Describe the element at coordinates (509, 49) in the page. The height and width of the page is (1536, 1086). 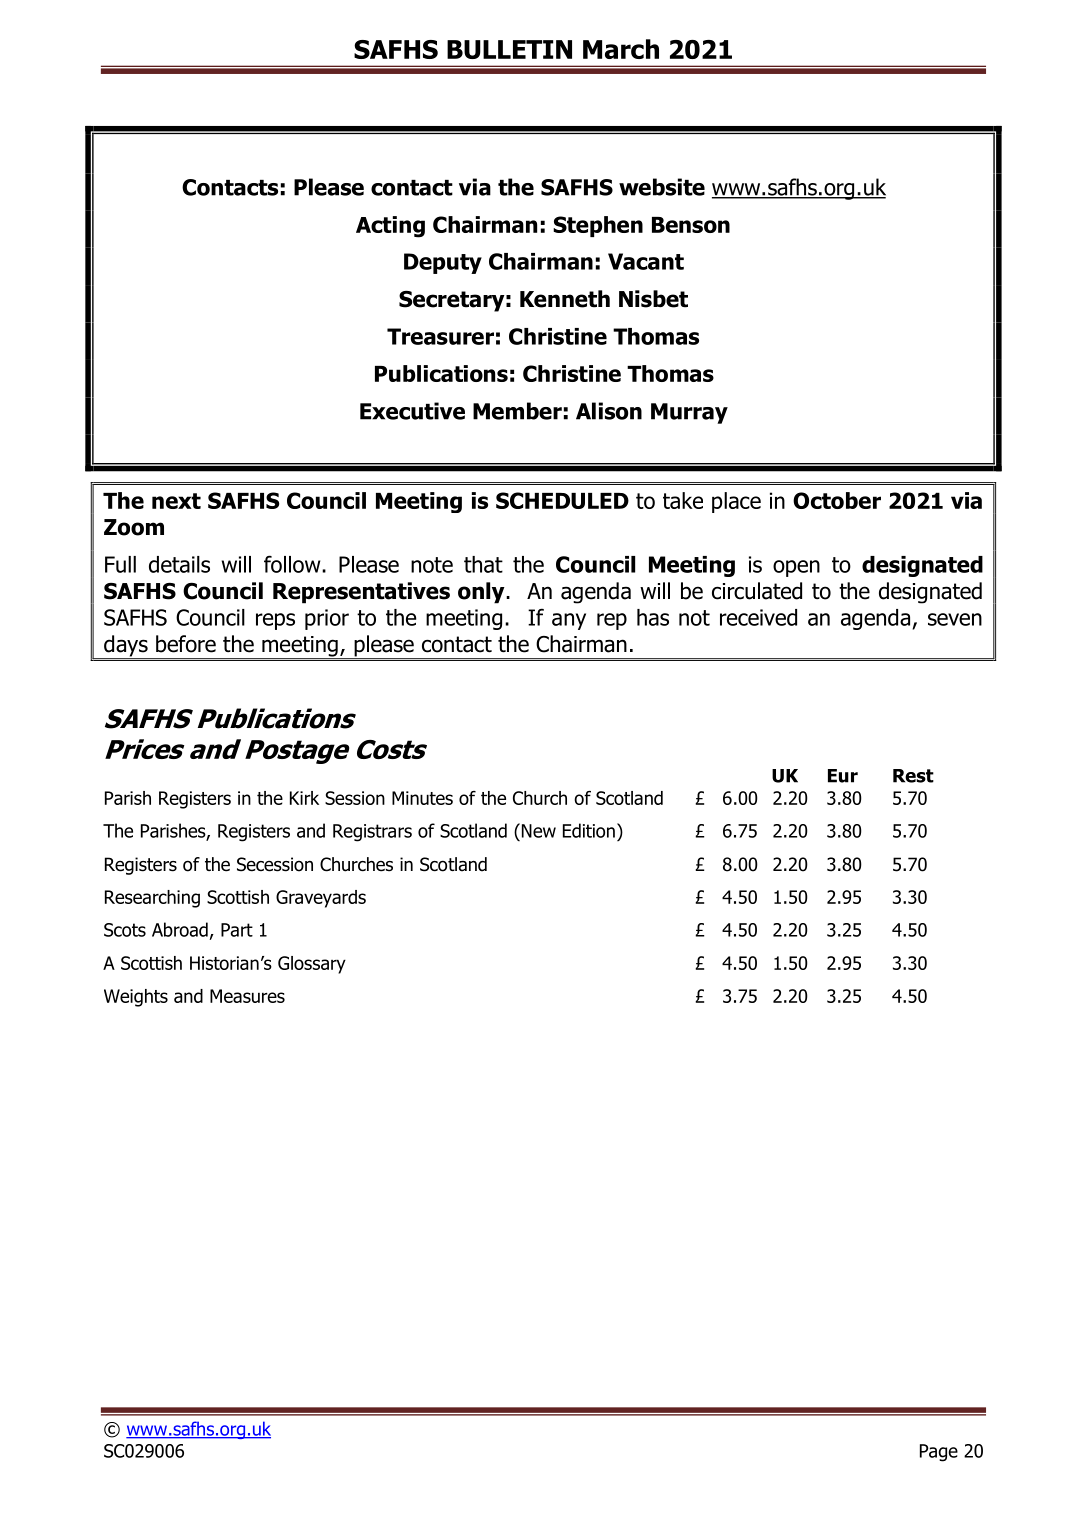
I see `BULLETIN` at that location.
